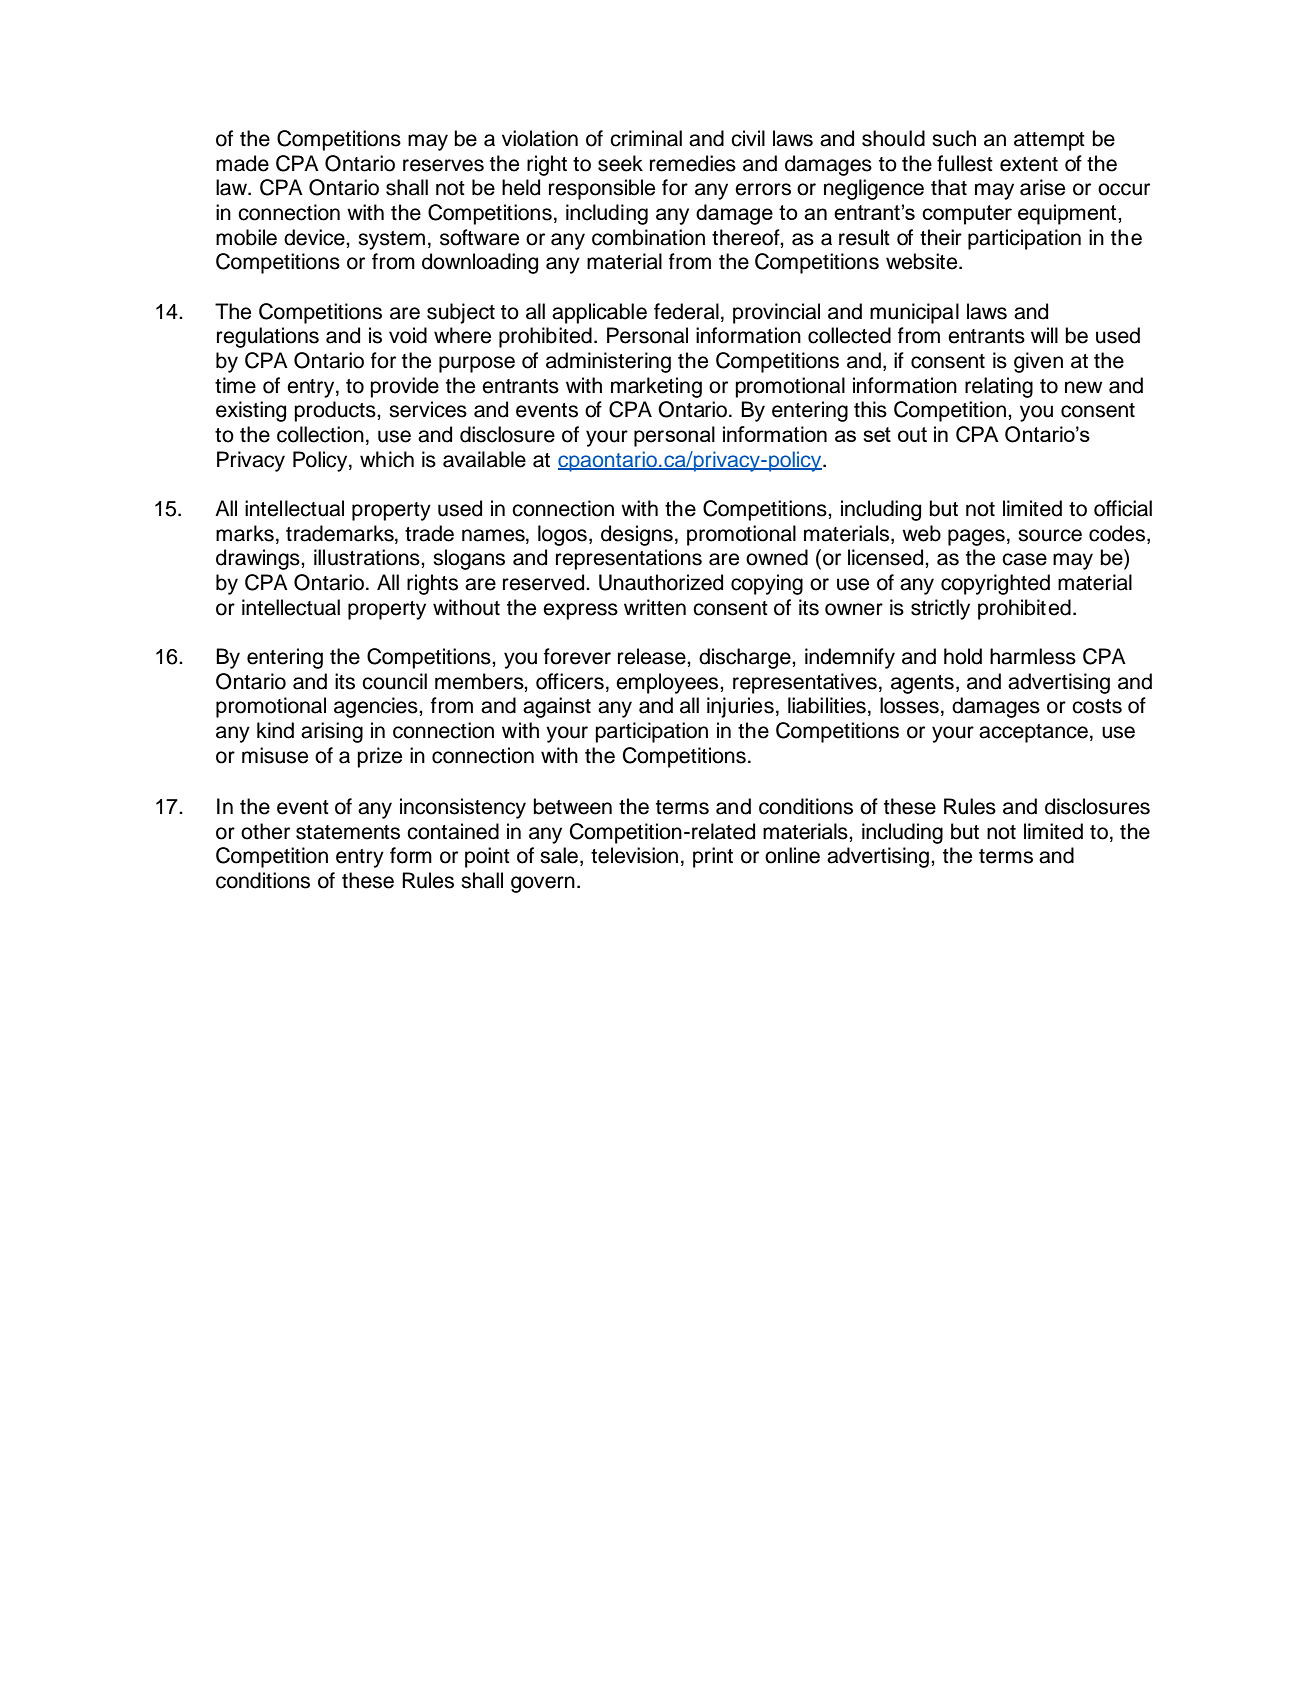 The width and height of the screenshot is (1312, 1698). Describe the element at coordinates (348, 832) in the screenshot. I see `statements` at that location.
